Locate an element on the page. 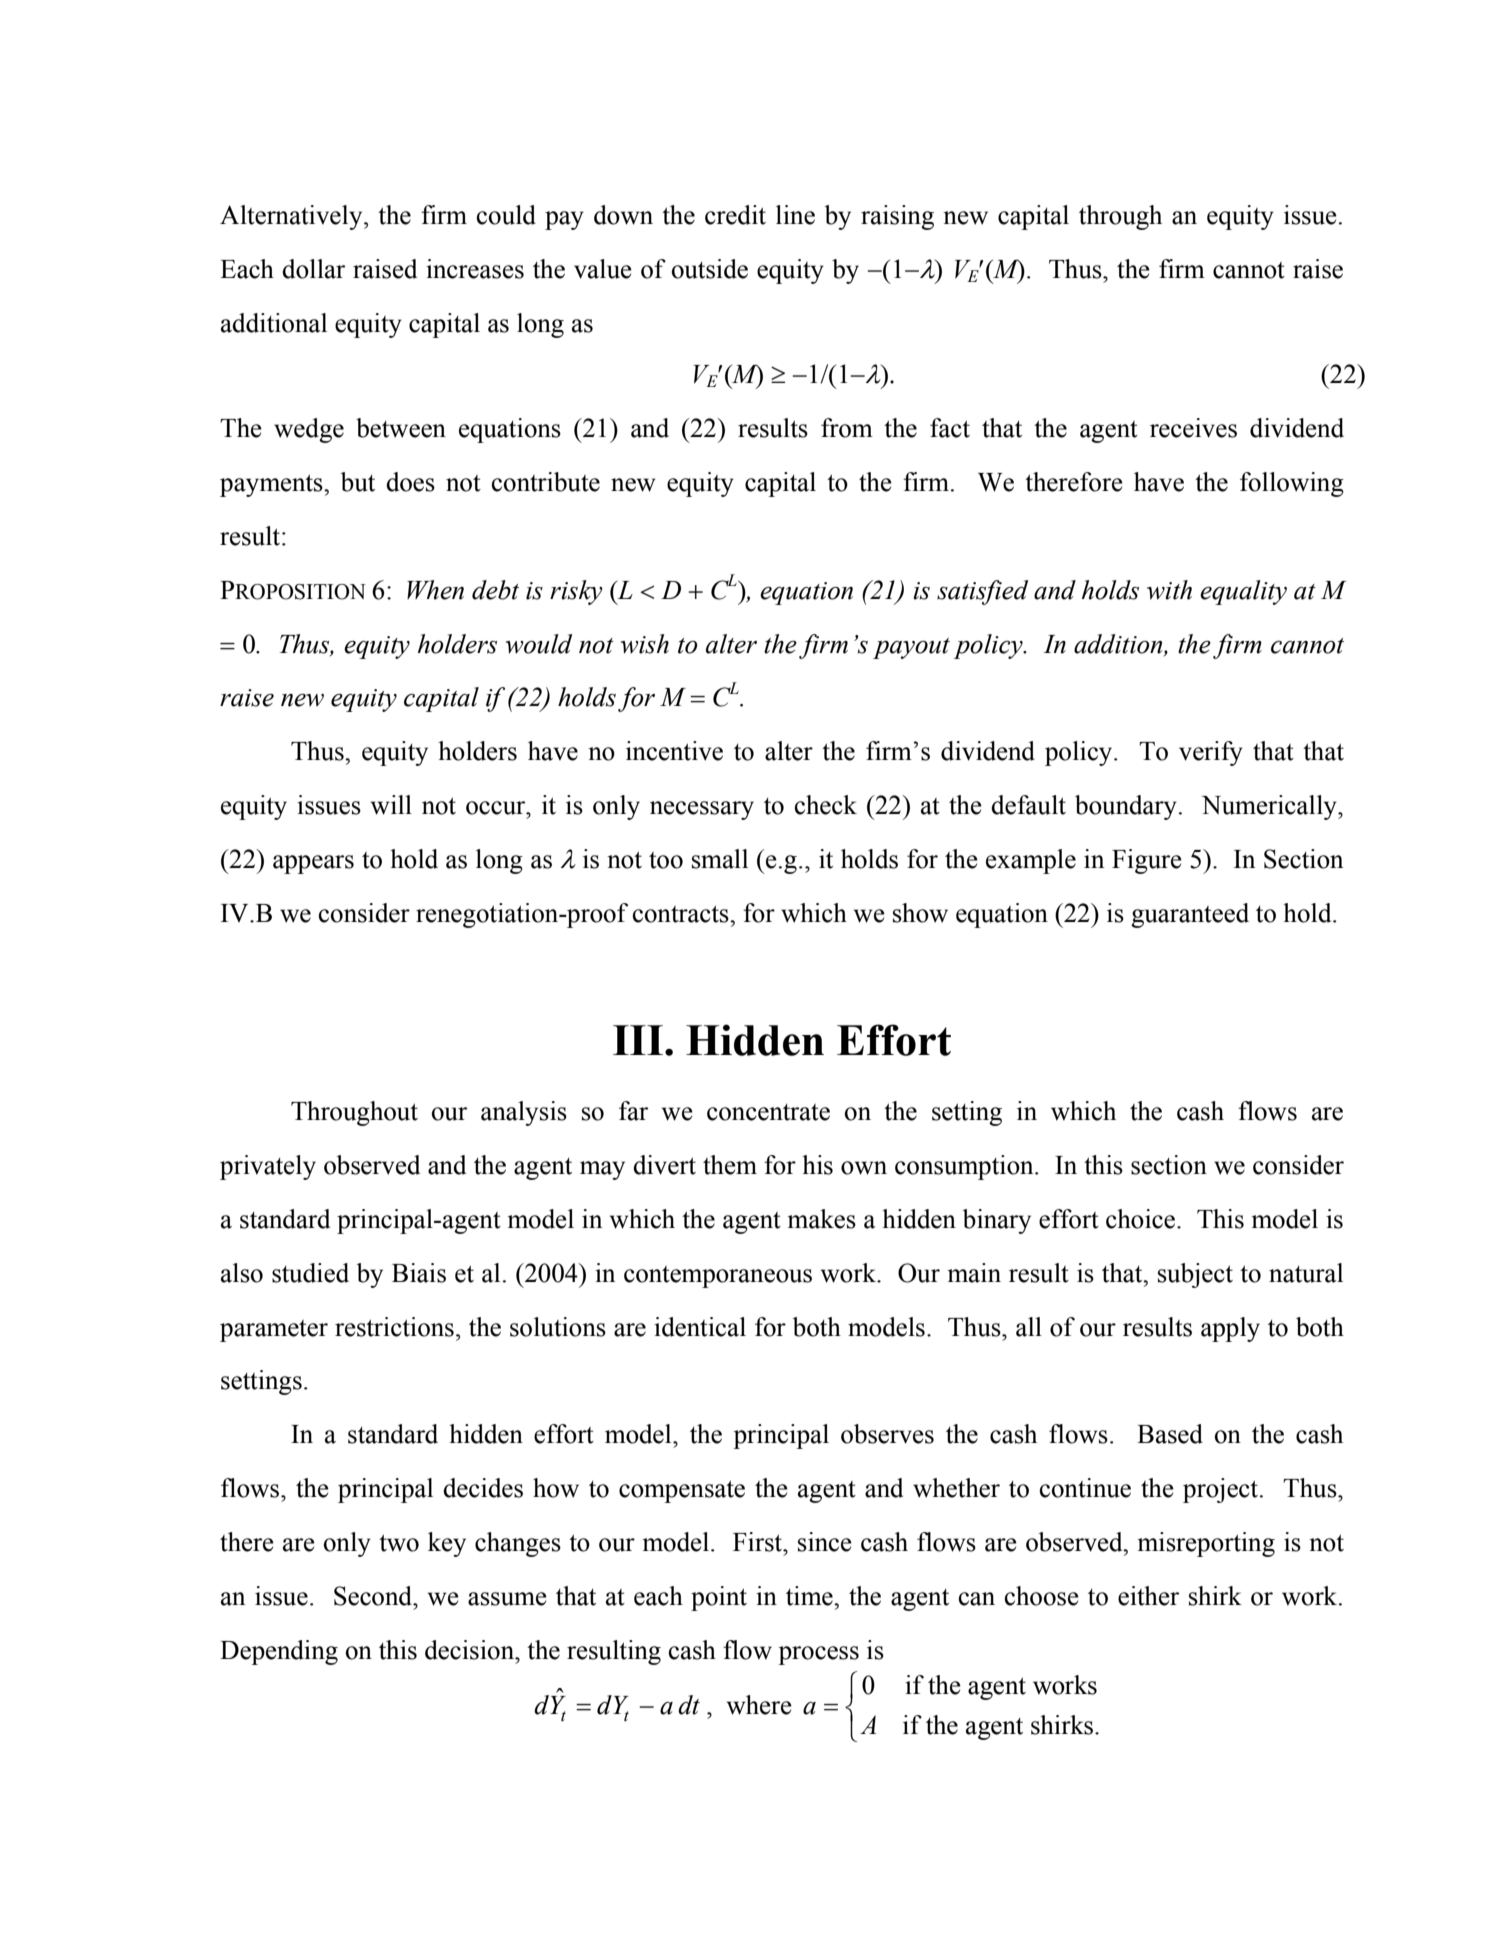 This document has width=1498, height=1939. dollar is located at coordinates (313, 269).
